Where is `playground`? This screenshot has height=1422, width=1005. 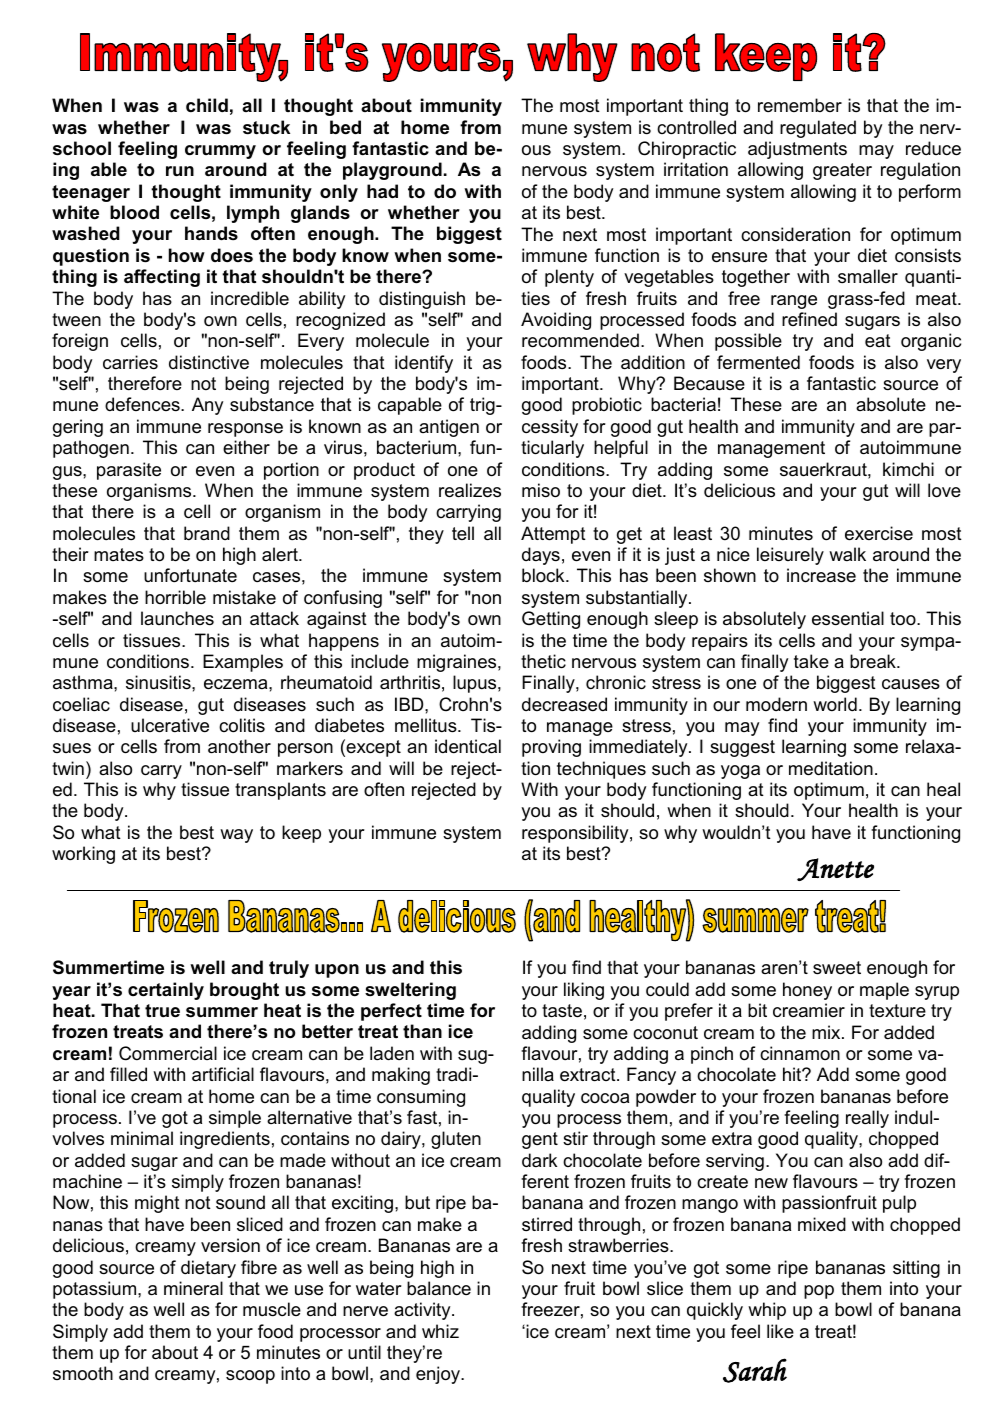
playground is located at coordinates (392, 171).
